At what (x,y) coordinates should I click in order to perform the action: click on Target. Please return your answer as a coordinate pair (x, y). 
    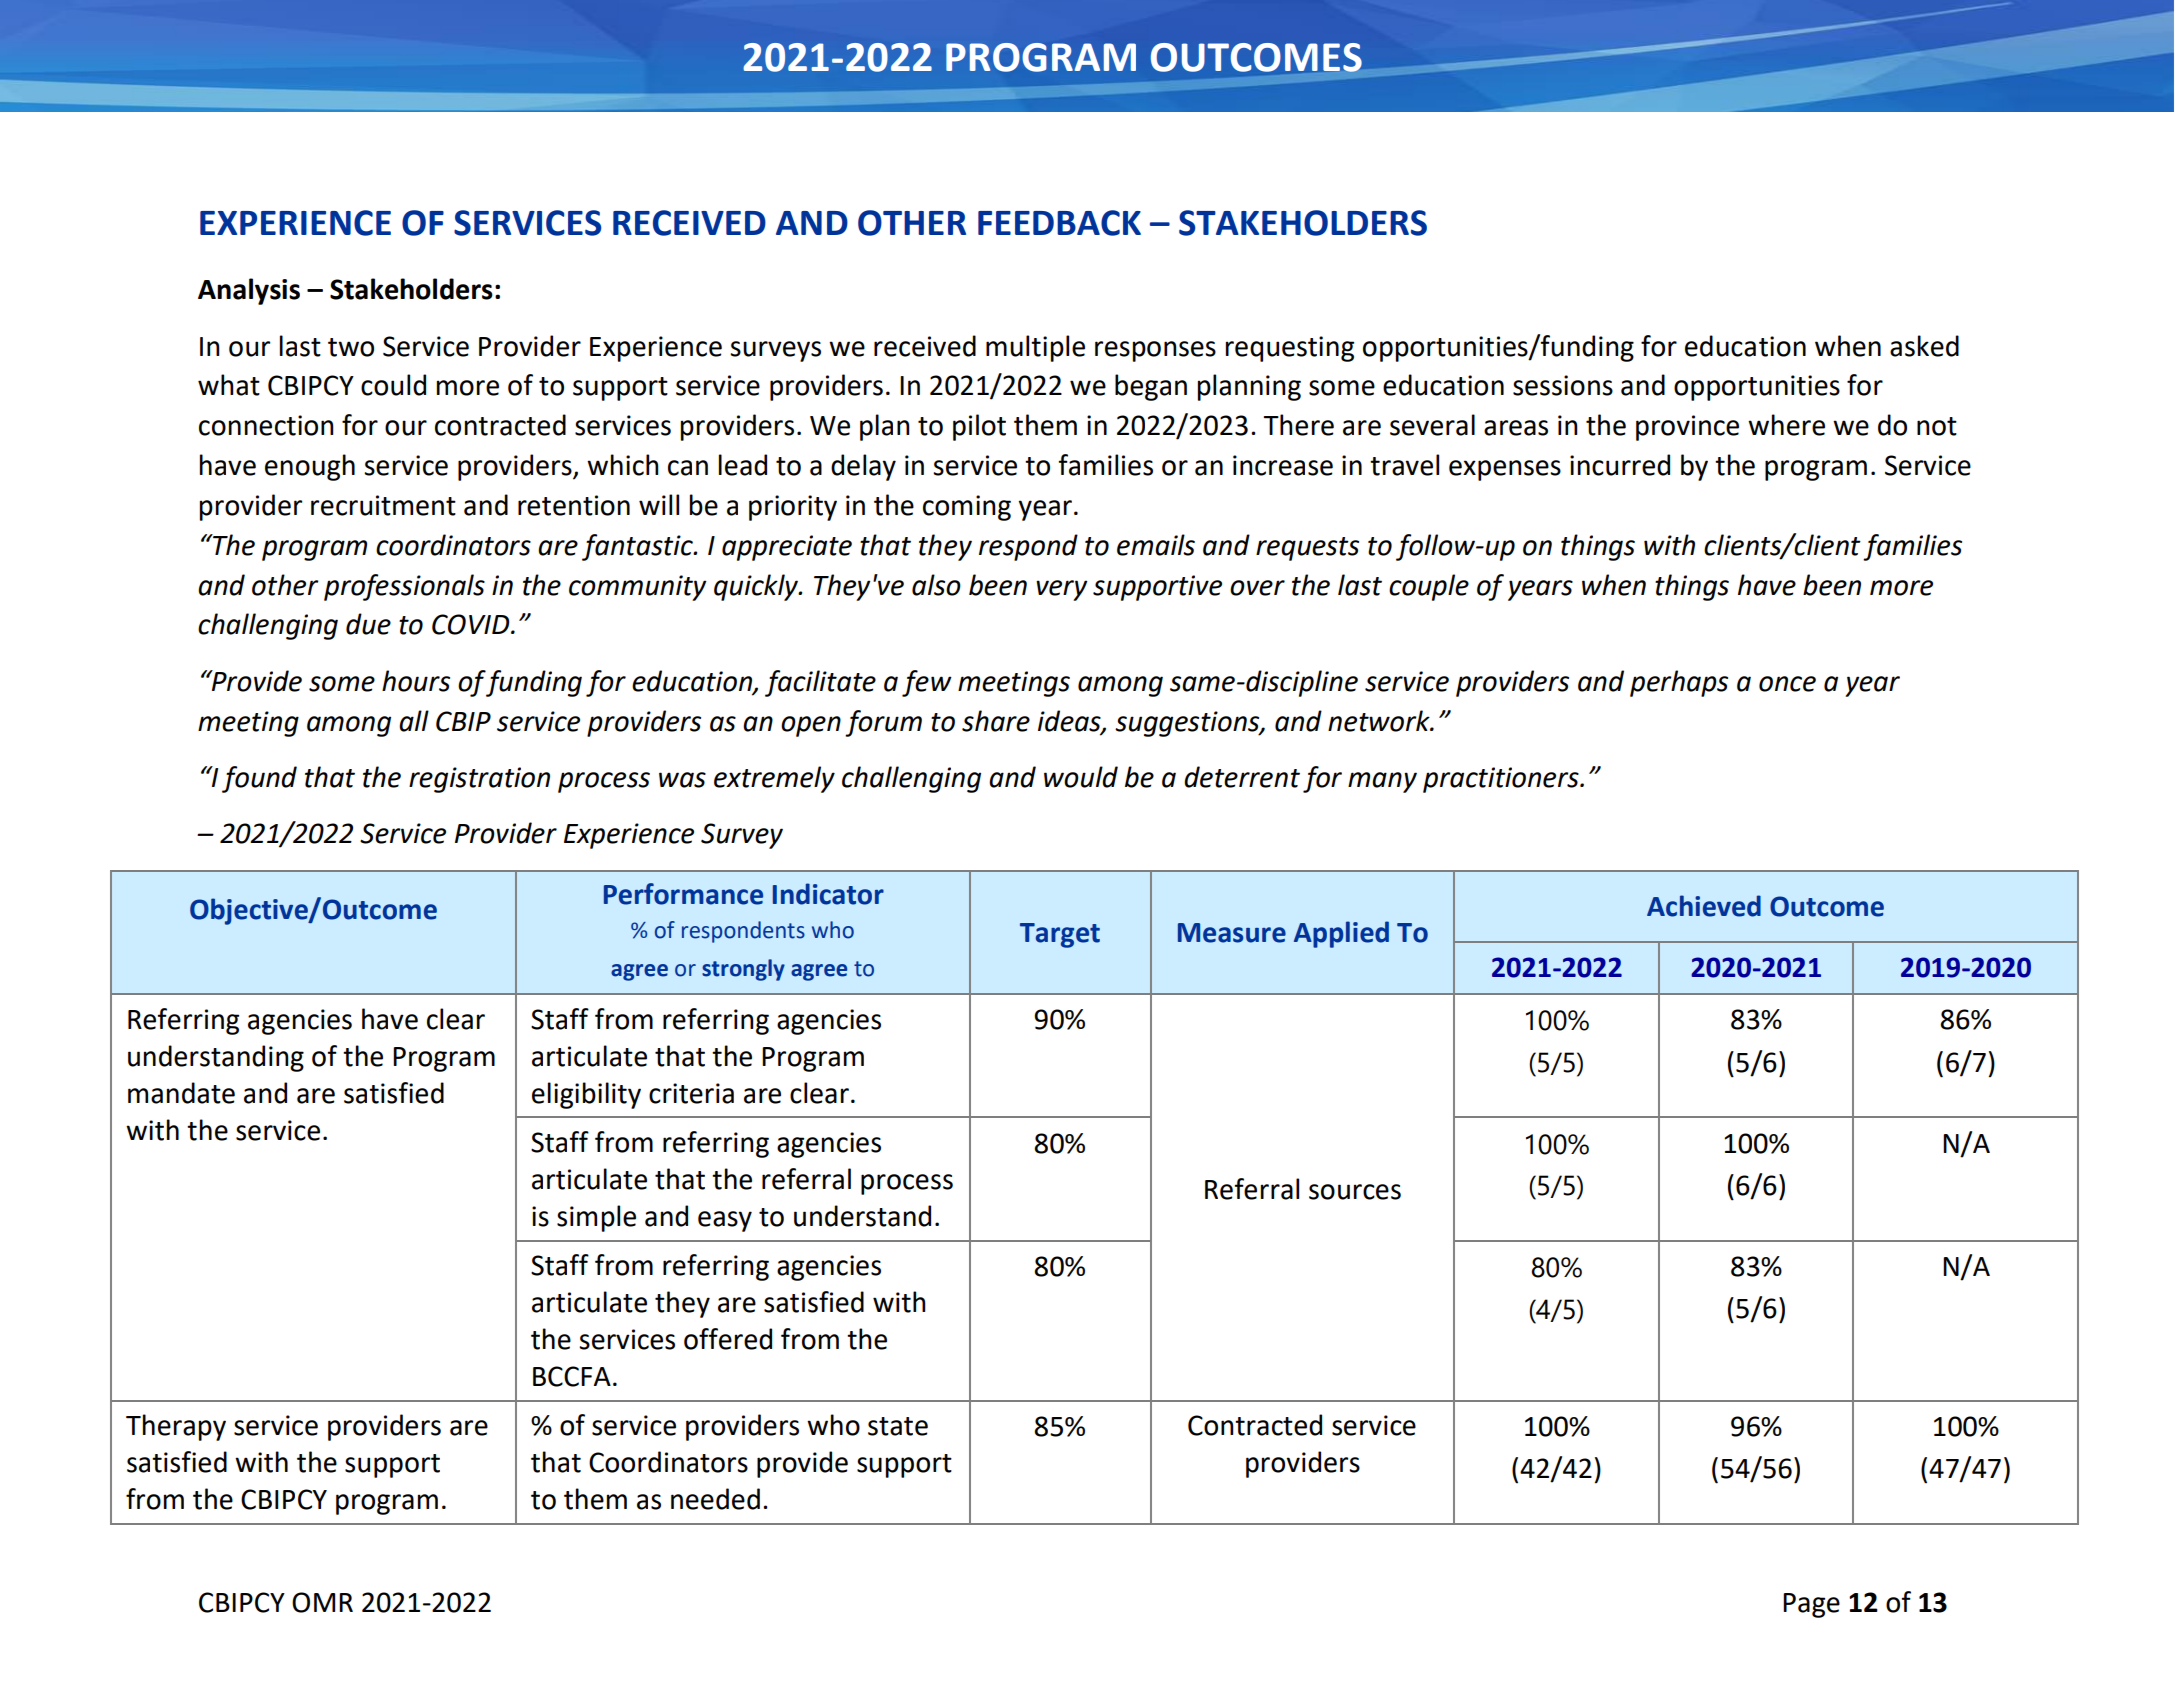
    Looking at the image, I should click on (1060, 935).
